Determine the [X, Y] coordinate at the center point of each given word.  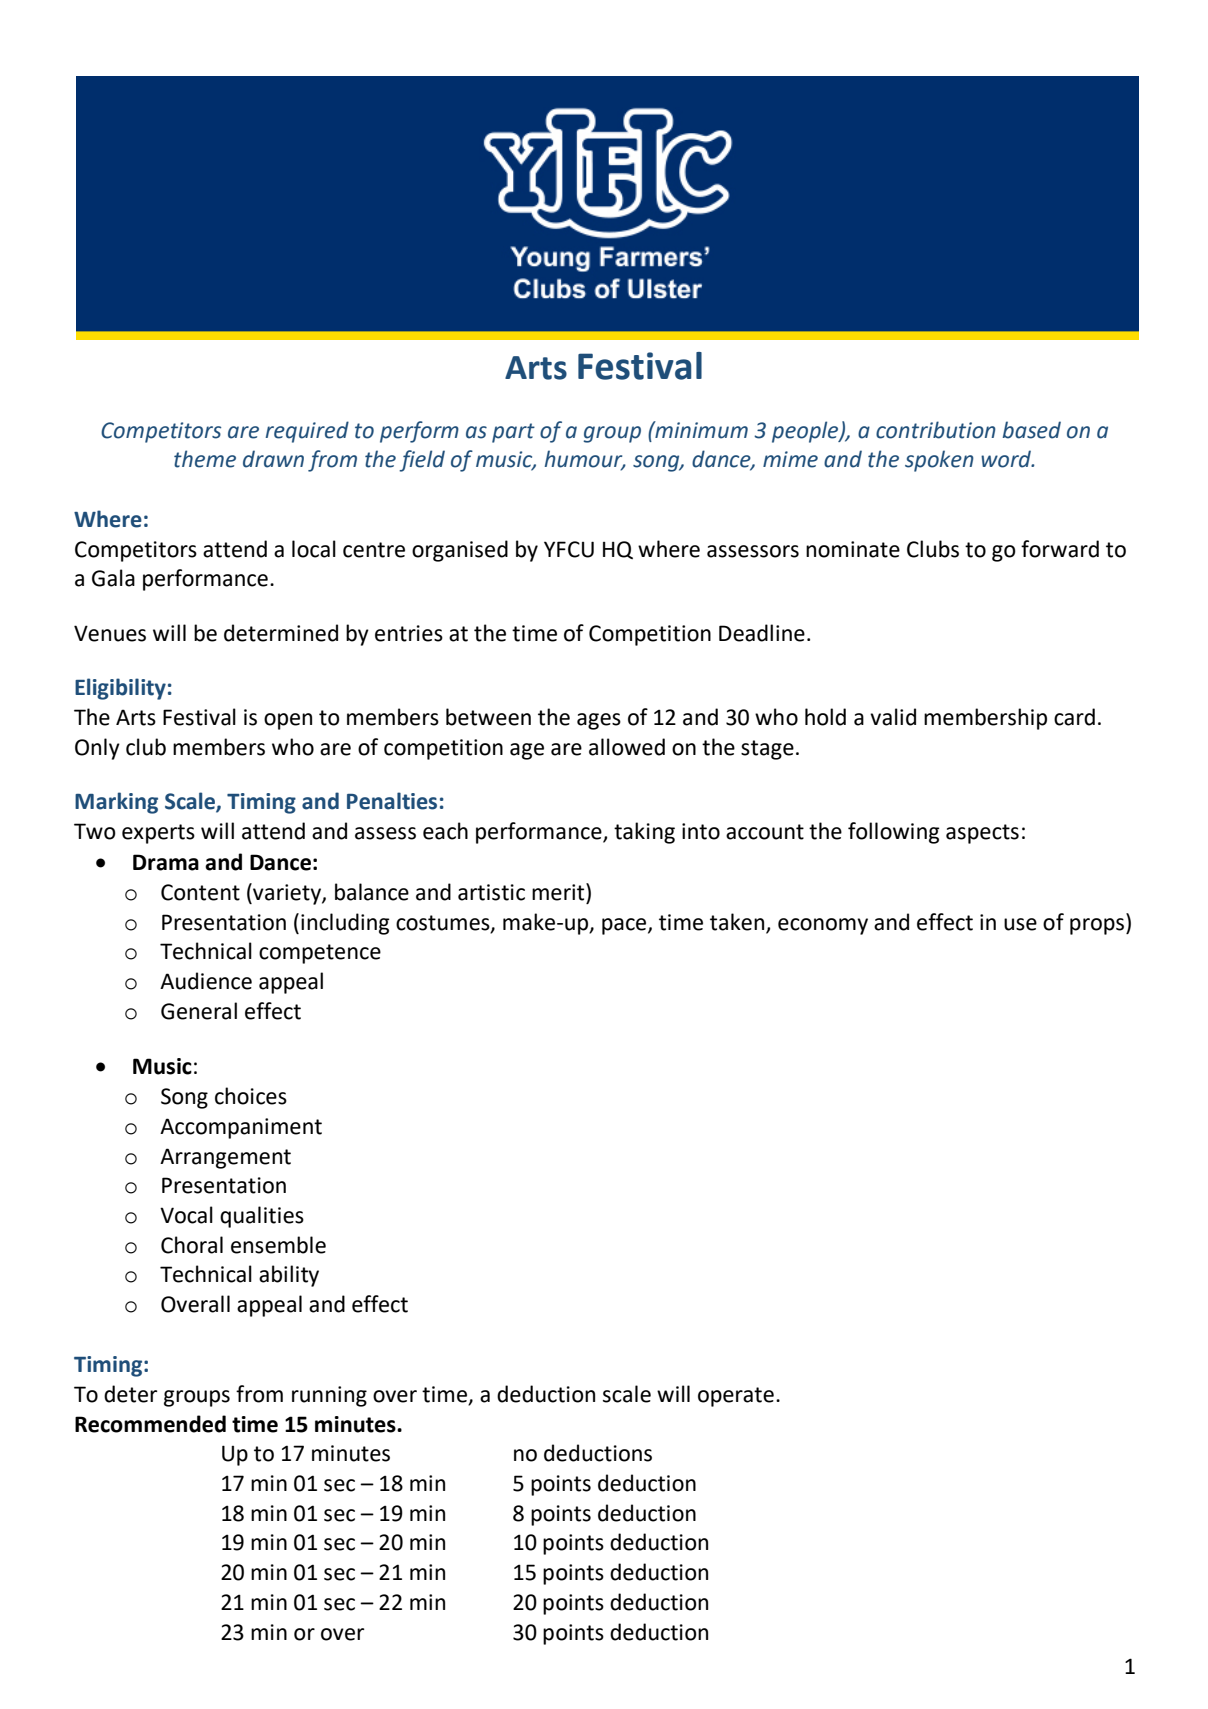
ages [599, 721]
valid [893, 717]
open [288, 721]
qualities [262, 1217]
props [1098, 926]
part [513, 433]
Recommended [150, 1424]
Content [200, 892]
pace [625, 926]
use [1020, 924]
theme [205, 459]
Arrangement [225, 1158]
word [1007, 459]
